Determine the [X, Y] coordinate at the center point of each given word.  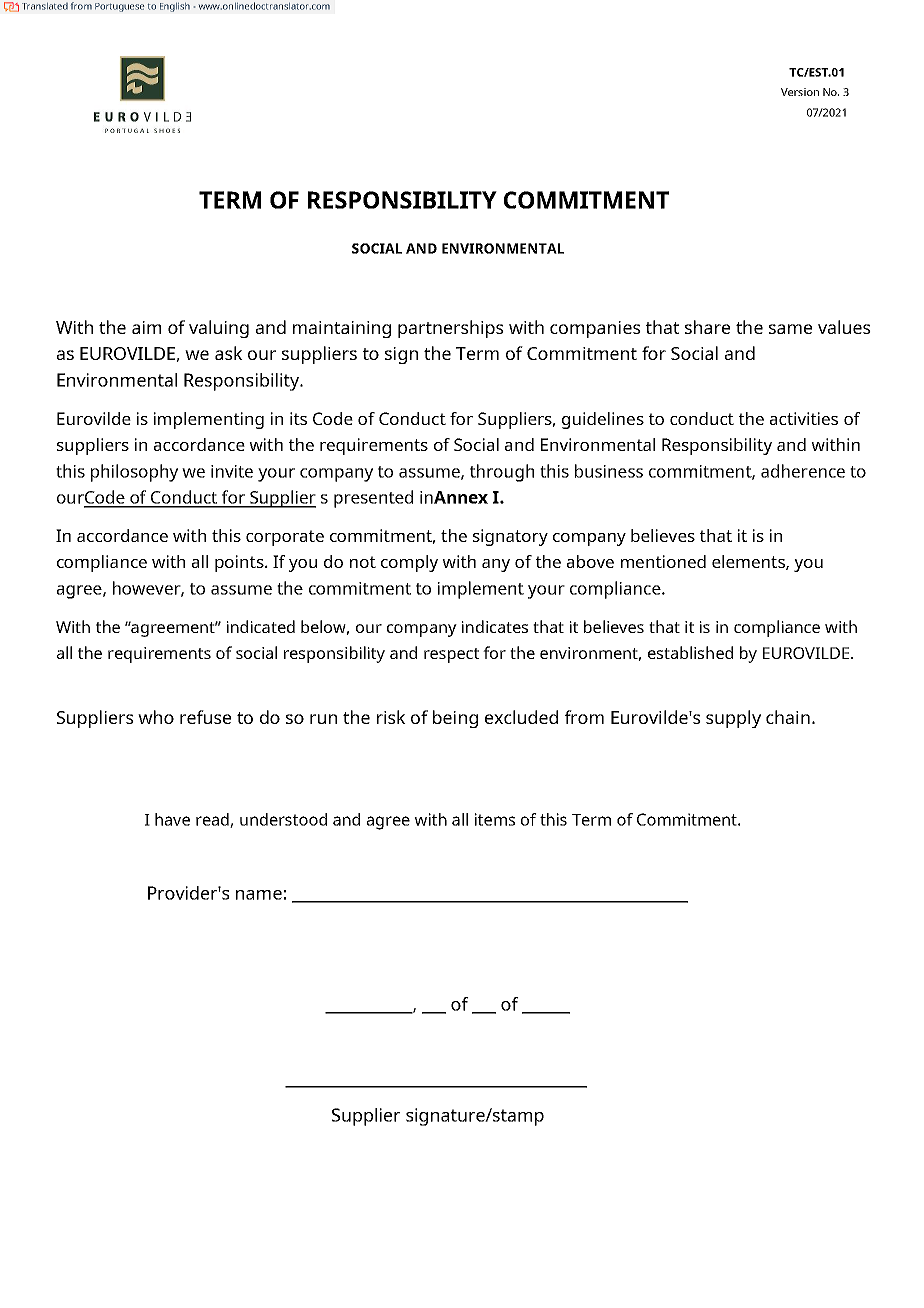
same [790, 329]
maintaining [342, 329]
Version [800, 92]
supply [733, 719]
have [172, 819]
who [156, 717]
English [175, 7]
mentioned [663, 561]
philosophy [134, 473]
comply [409, 563]
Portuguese [120, 7]
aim [146, 327]
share [707, 327]
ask [229, 353]
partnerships [451, 329]
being [455, 719]
